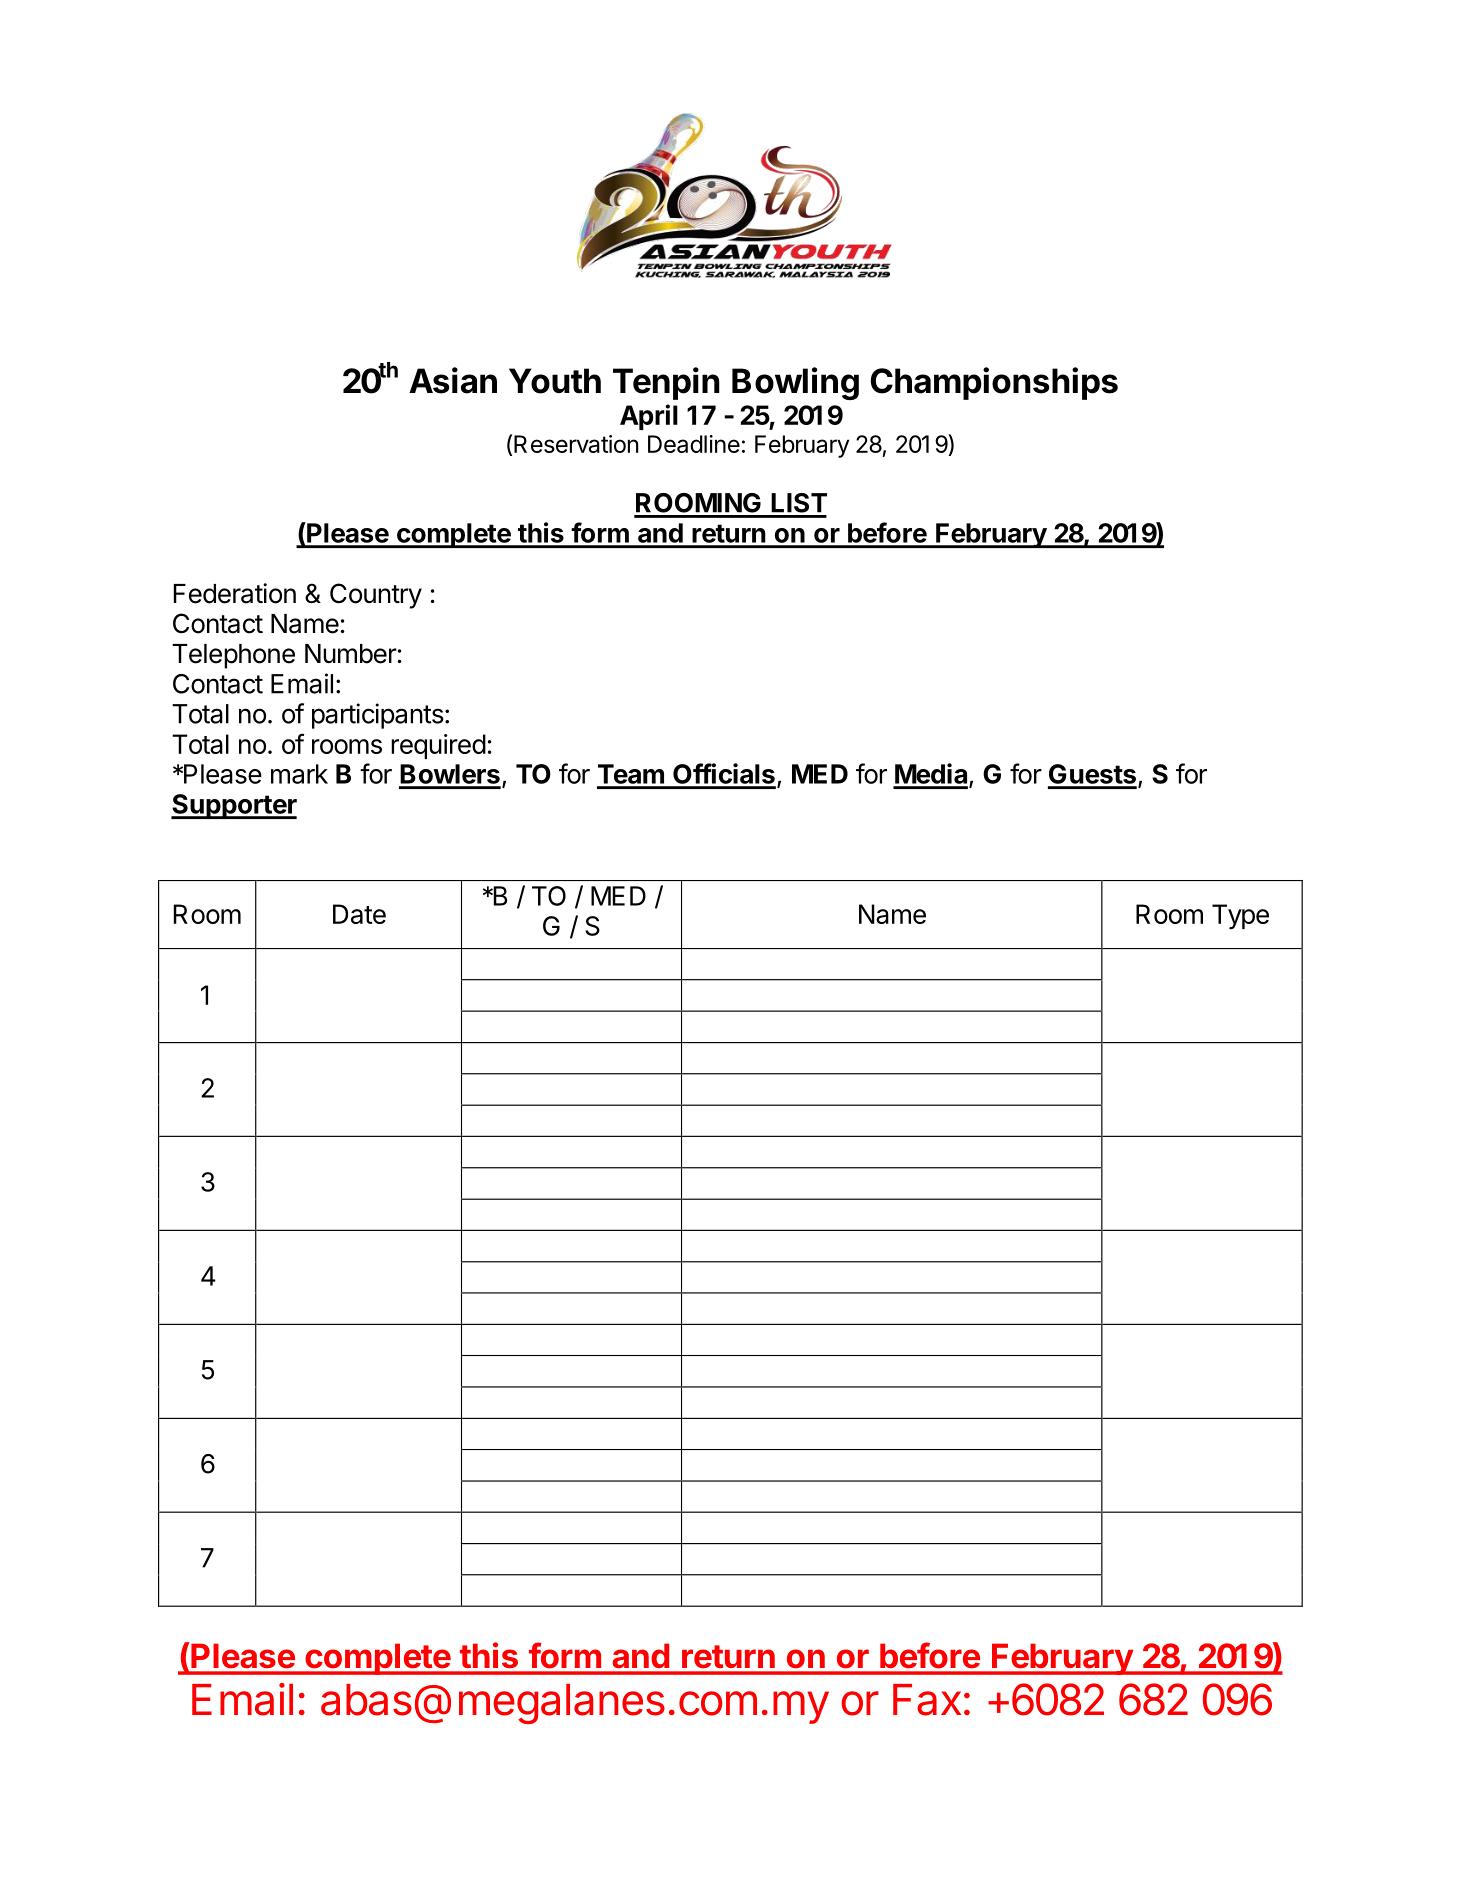 The height and width of the screenshot is (1886, 1457). What do you see at coordinates (438, 746) in the screenshot?
I see `required` at bounding box center [438, 746].
